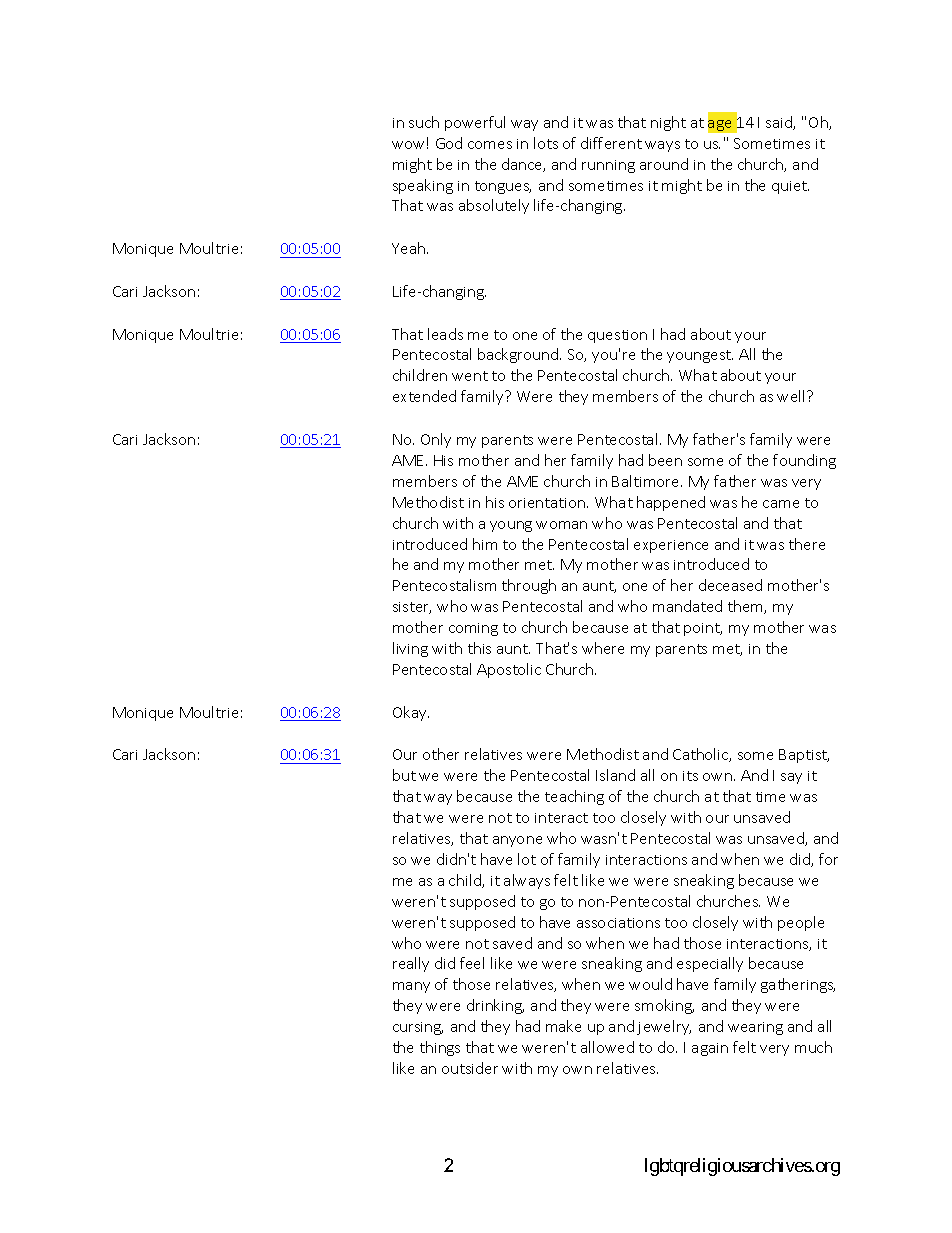 Image resolution: width=952 pixels, height=1233 pixels. Describe the element at coordinates (449, 143) in the screenshot. I see `God` at that location.
